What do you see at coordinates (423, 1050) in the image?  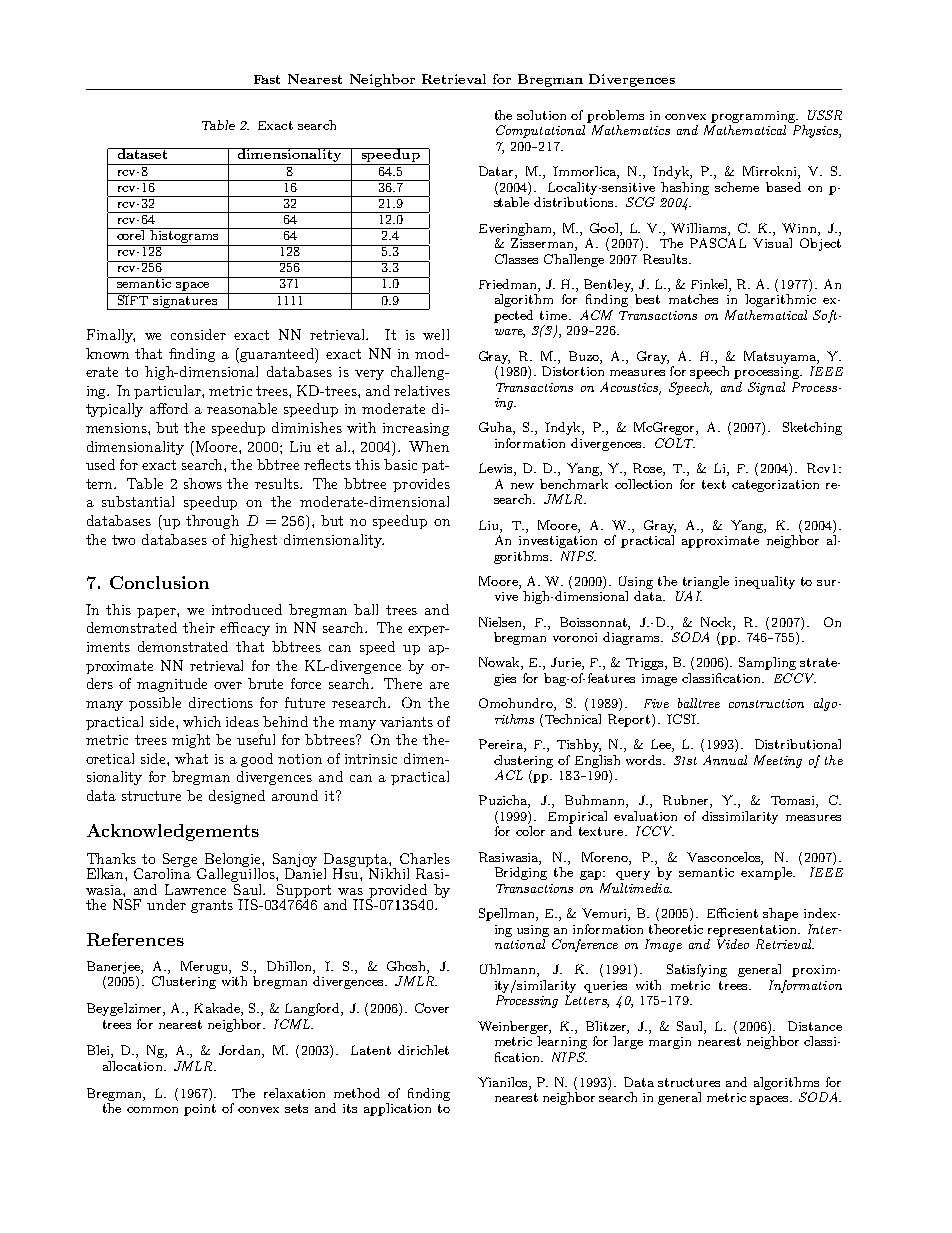 I see `dirichlet` at bounding box center [423, 1050].
